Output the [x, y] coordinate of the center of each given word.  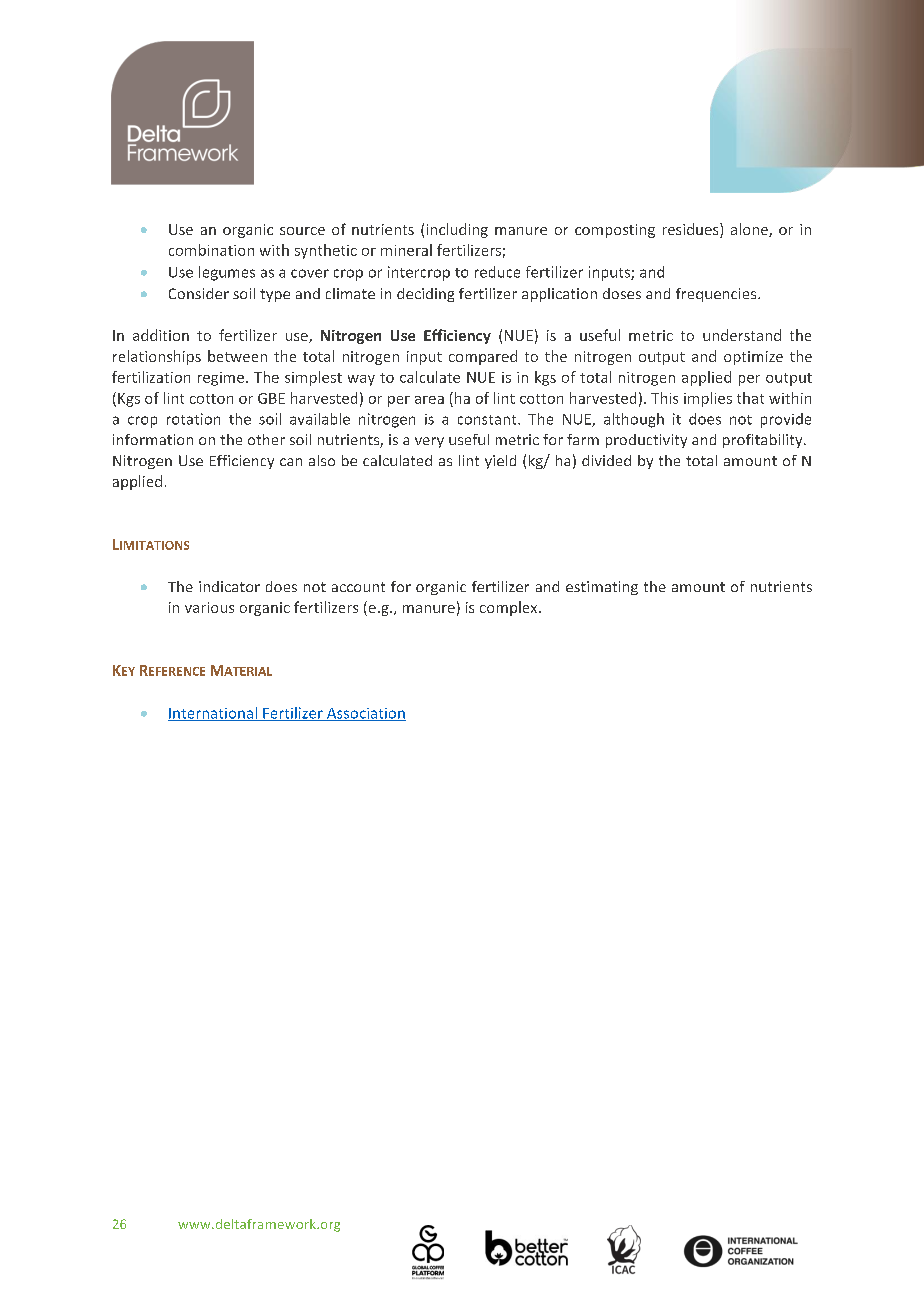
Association [365, 714]
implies [708, 399]
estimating [602, 588]
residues [692, 230]
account [358, 587]
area [429, 400]
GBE [271, 398]
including [457, 230]
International [213, 714]
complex [510, 608]
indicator [229, 586]
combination [211, 250]
